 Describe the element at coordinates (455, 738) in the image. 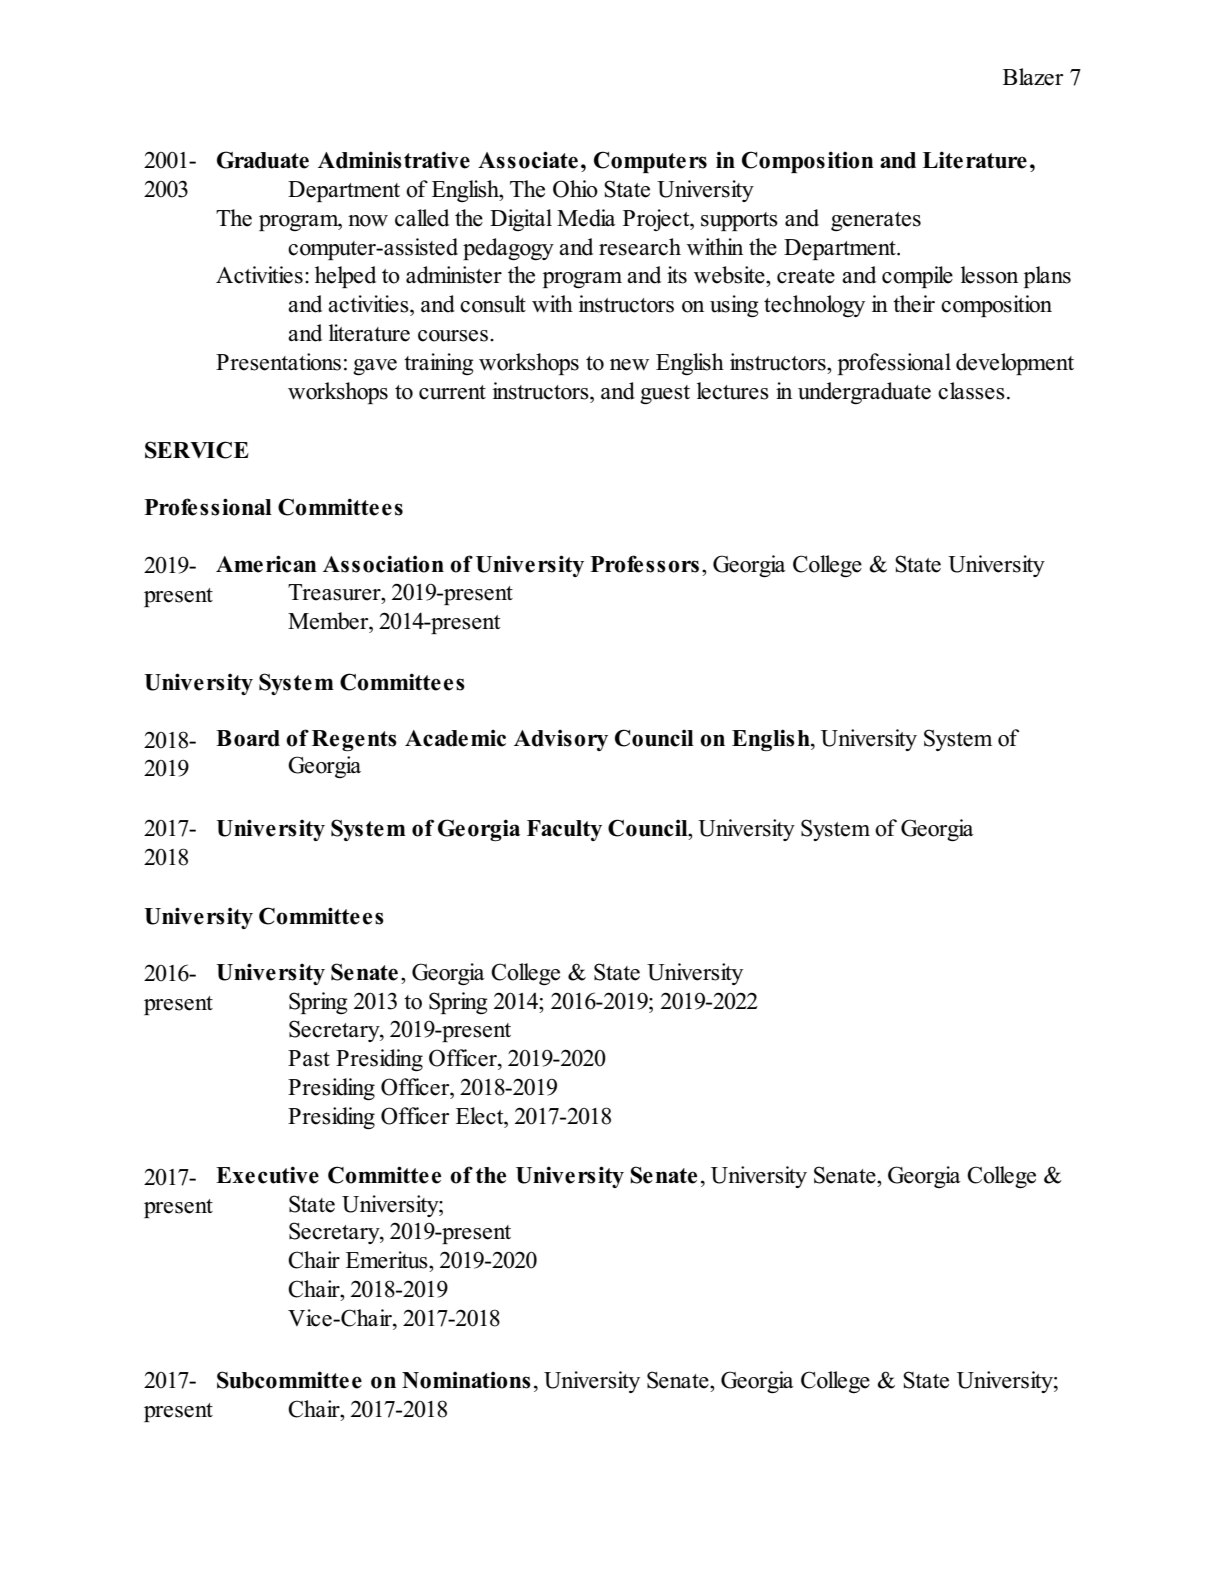

I see `Academic` at that location.
